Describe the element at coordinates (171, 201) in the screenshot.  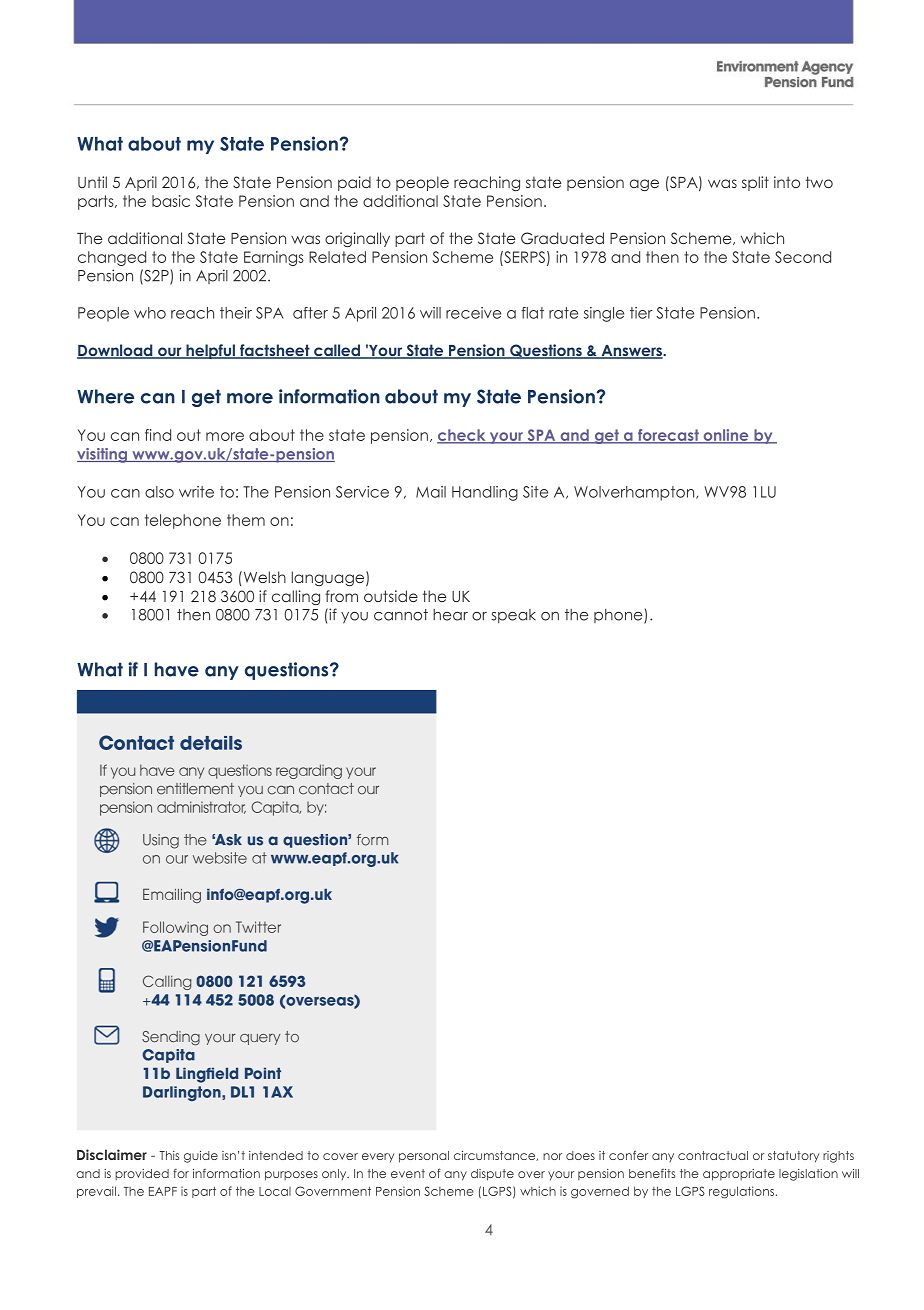
I see `basic` at that location.
